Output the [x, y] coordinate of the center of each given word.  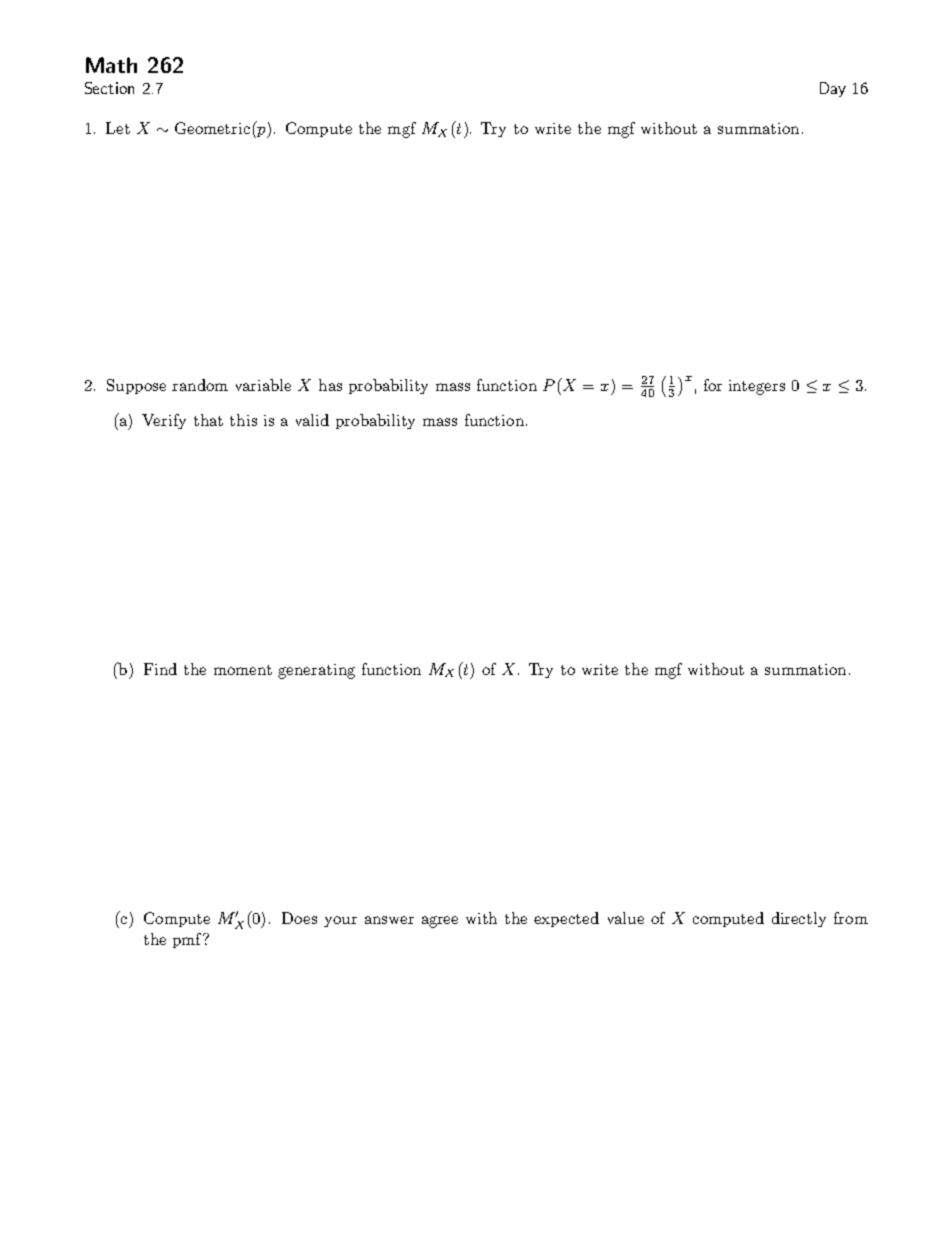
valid [312, 420]
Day [833, 89]
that [208, 420]
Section [109, 88]
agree [440, 922]
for [713, 385]
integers [757, 387]
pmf [188, 940]
